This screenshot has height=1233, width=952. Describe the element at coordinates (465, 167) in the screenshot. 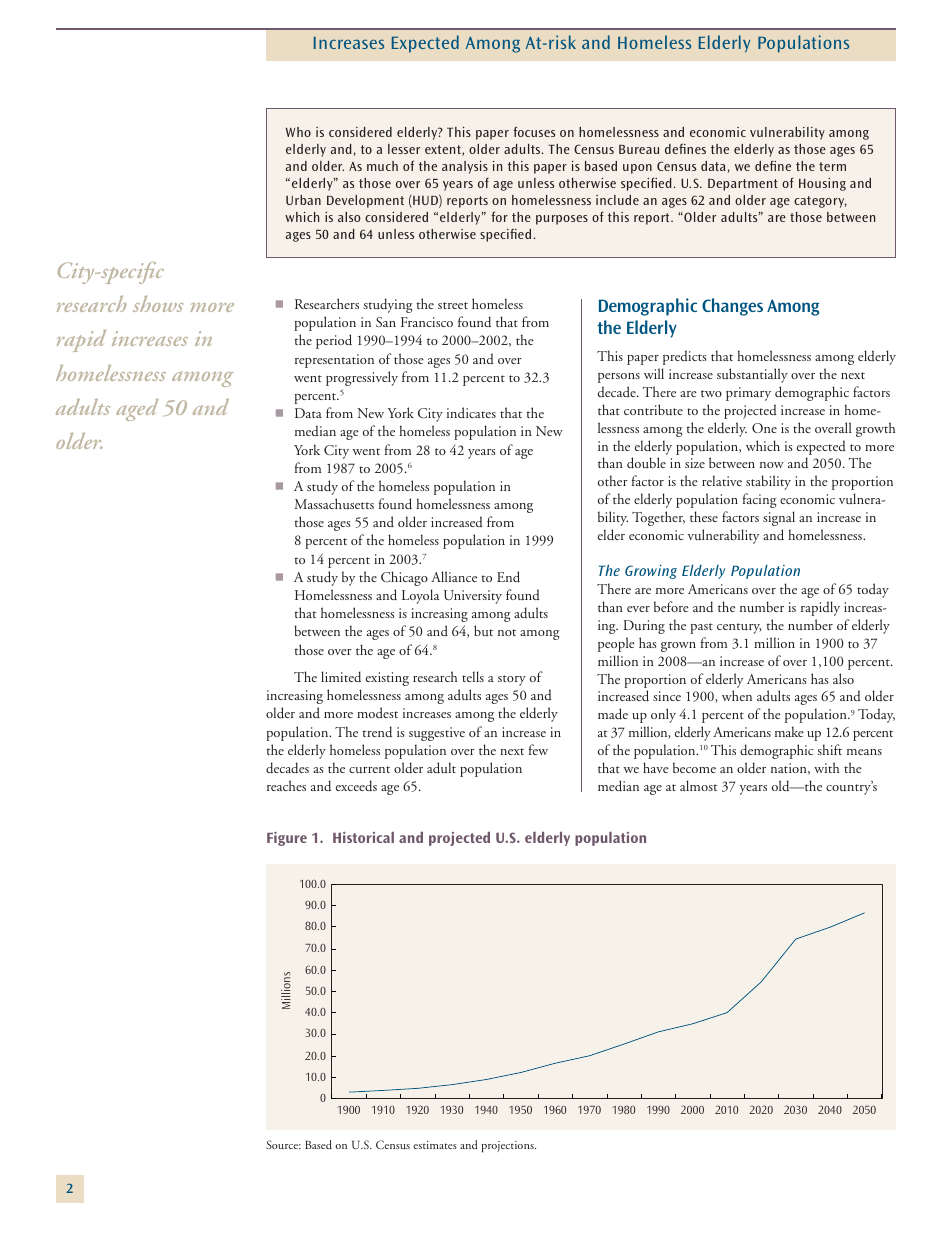

I see `analysis` at that location.
